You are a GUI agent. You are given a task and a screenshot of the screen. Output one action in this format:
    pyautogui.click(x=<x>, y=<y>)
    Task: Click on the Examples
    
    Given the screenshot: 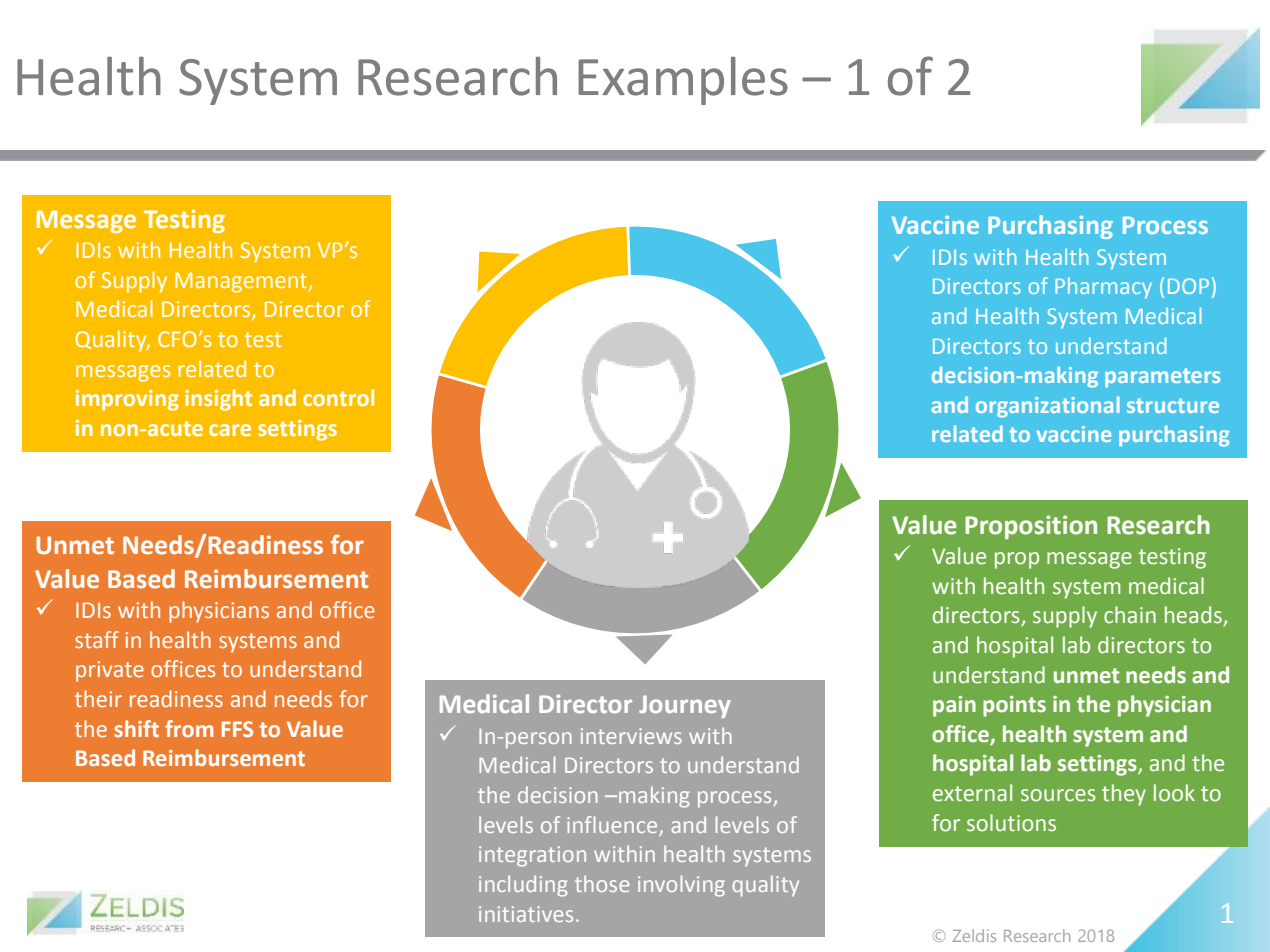 What is the action you would take?
    pyautogui.click(x=683, y=81)
